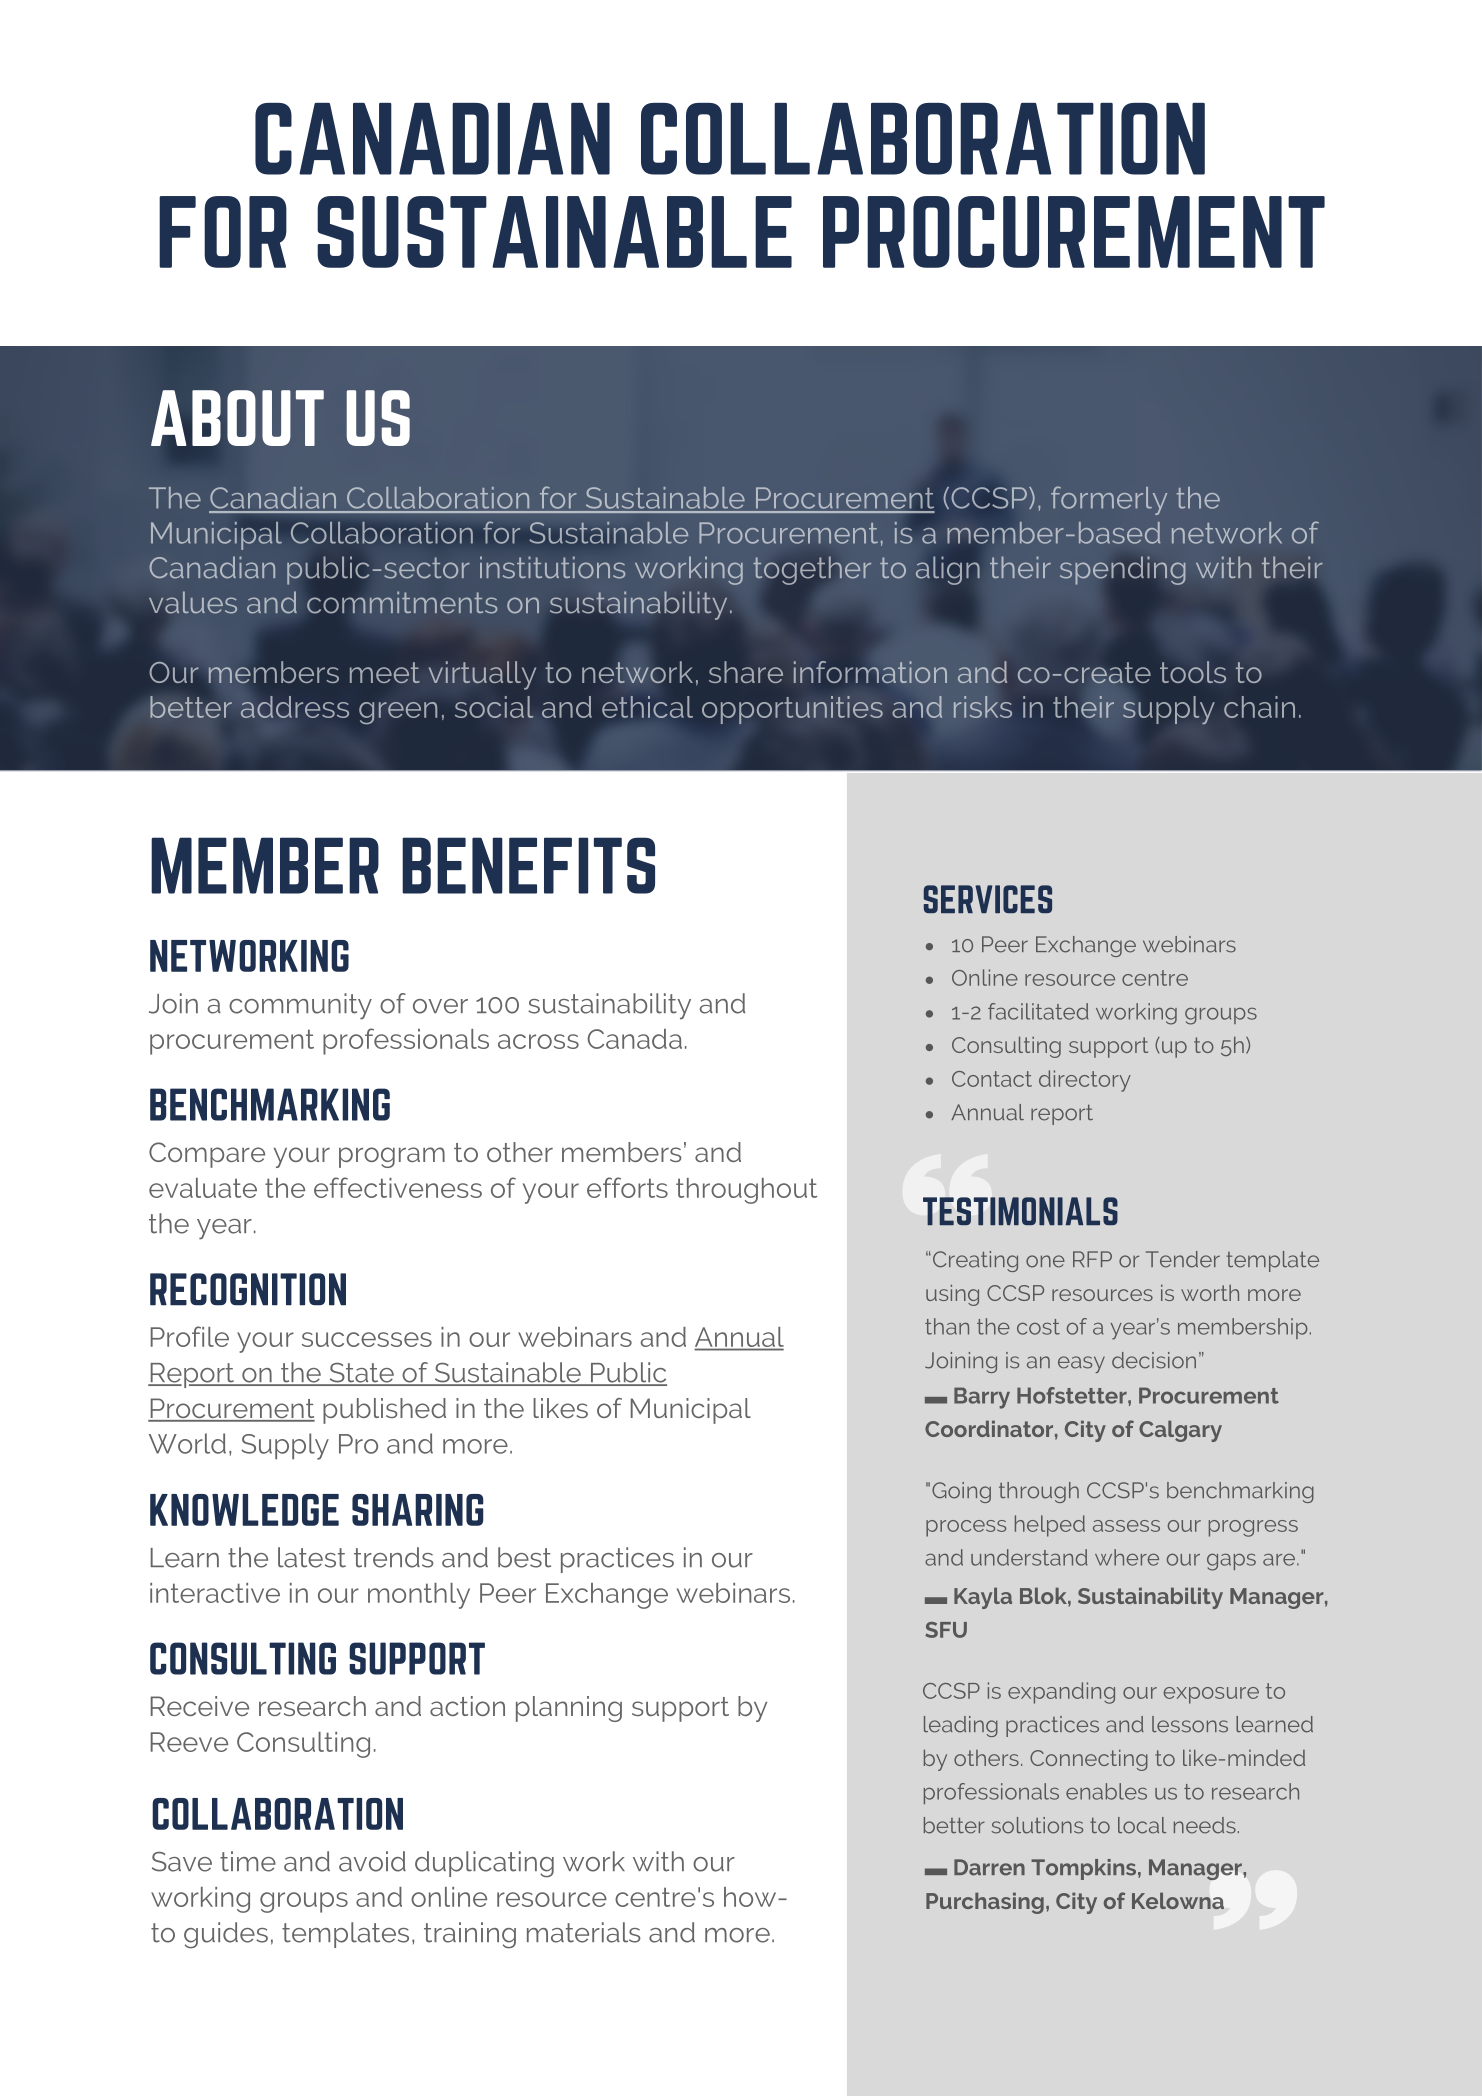  I want to click on formerly, so click(1109, 500).
